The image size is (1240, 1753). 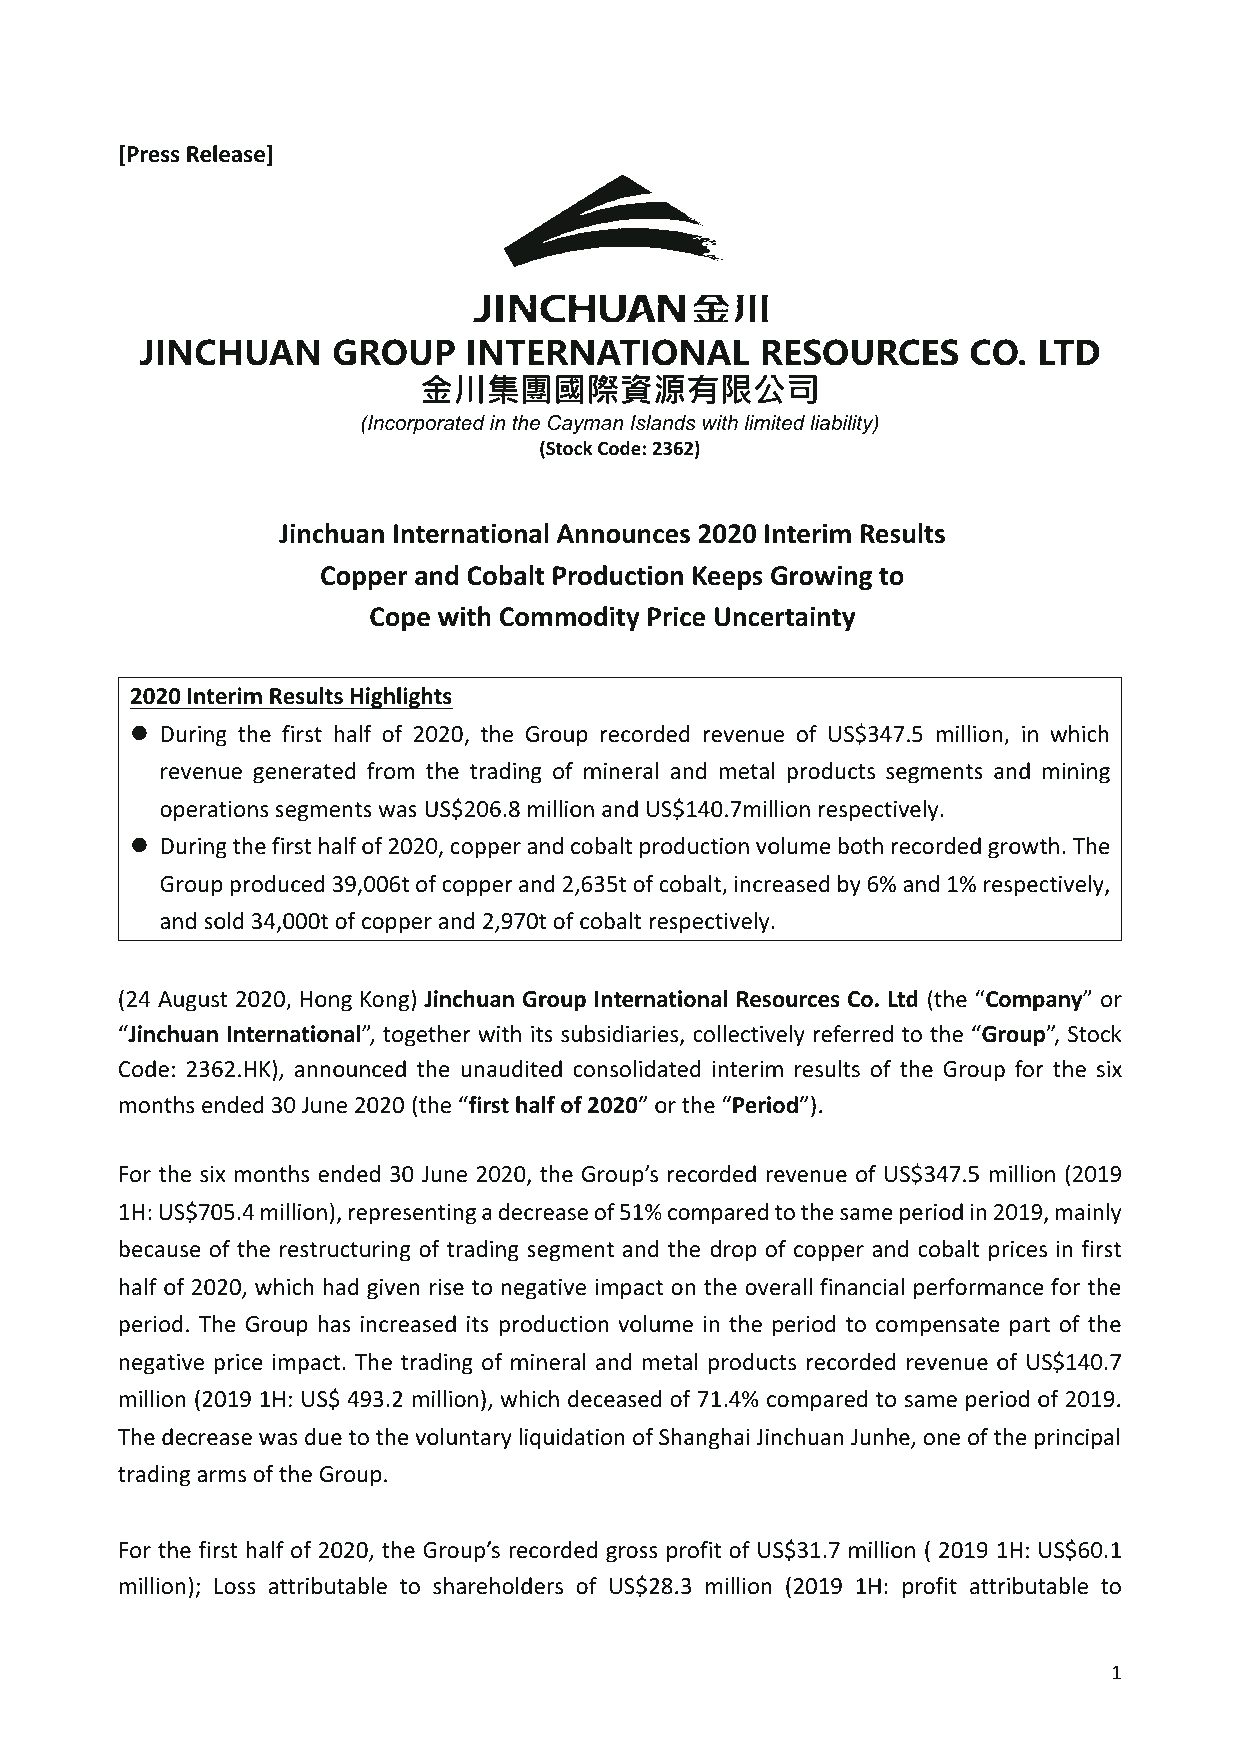 I want to click on limited, so click(x=775, y=423).
